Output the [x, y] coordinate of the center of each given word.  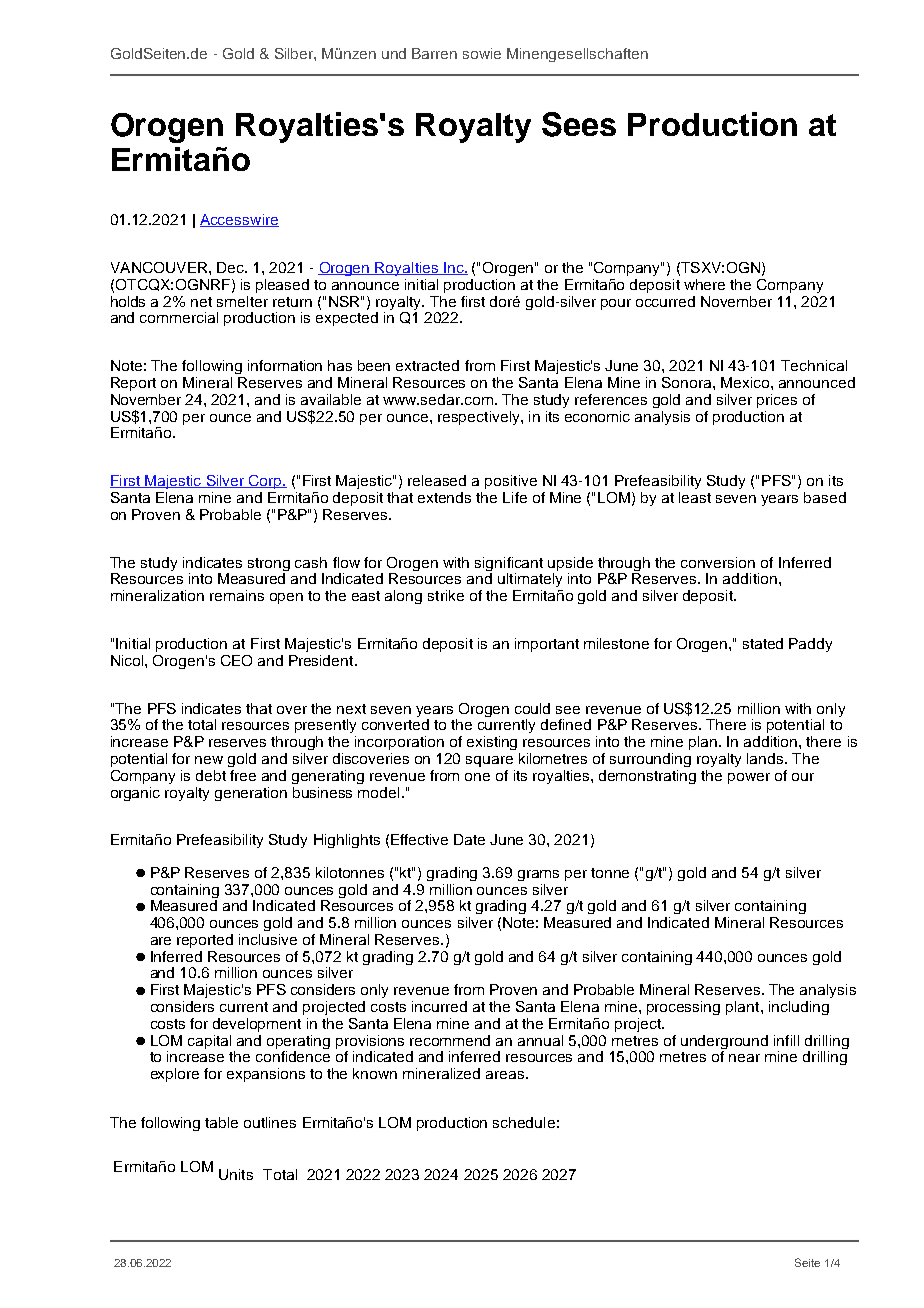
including [799, 1008]
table [221, 1122]
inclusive [268, 939]
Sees [579, 124]
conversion [718, 562]
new [209, 760]
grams [538, 875]
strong [269, 564]
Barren [434, 53]
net [201, 302]
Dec [232, 267]
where [704, 284]
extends [444, 497]
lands [766, 758]
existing [492, 743]
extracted [427, 365]
